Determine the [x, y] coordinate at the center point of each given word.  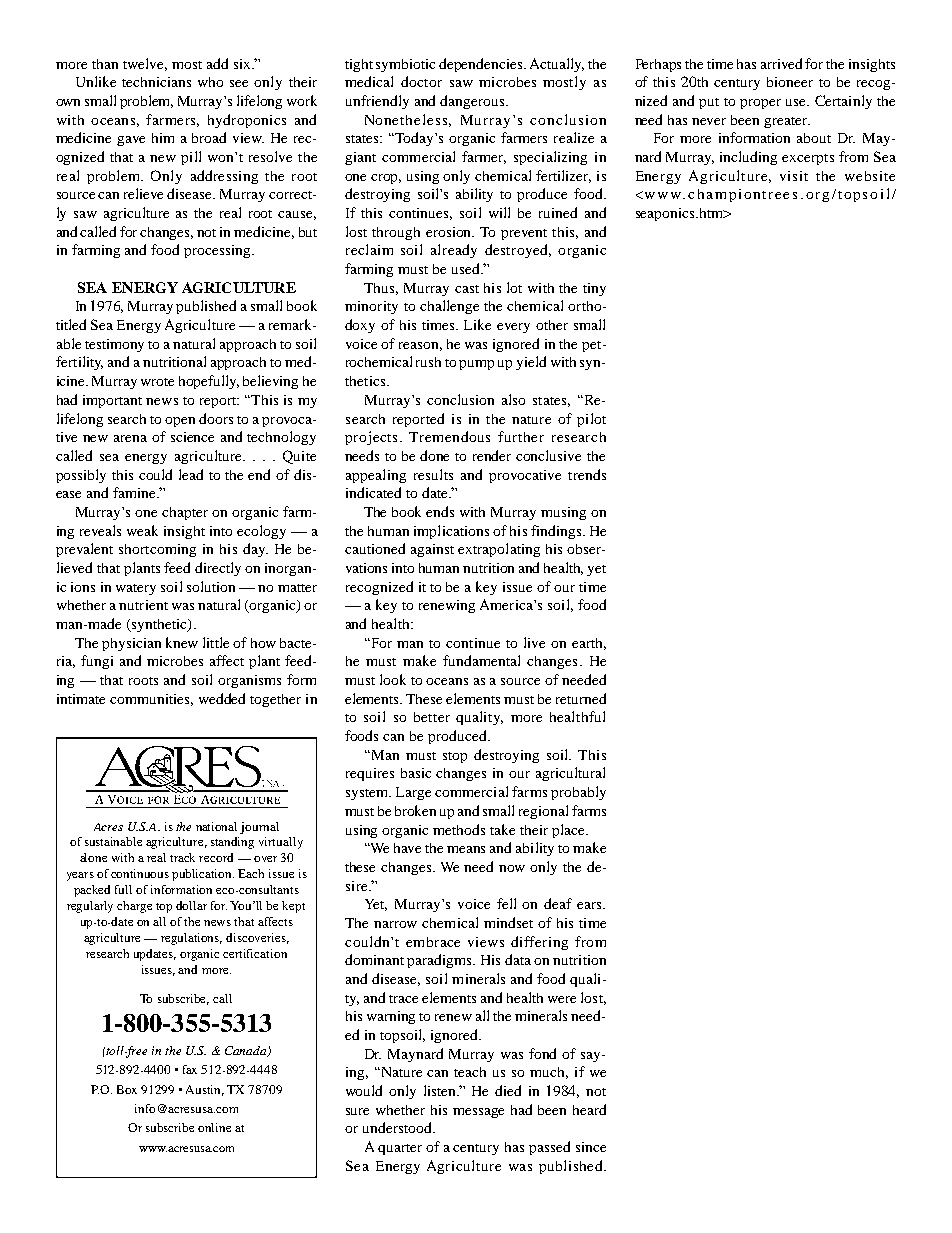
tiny [594, 289]
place [569, 831]
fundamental [481, 660]
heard [589, 1109]
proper [760, 104]
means [466, 849]
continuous [140, 873]
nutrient [143, 605]
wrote [157, 382]
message [478, 1113]
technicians [156, 82]
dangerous [473, 102]
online [214, 1127]
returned [581, 698]
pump [476, 365]
